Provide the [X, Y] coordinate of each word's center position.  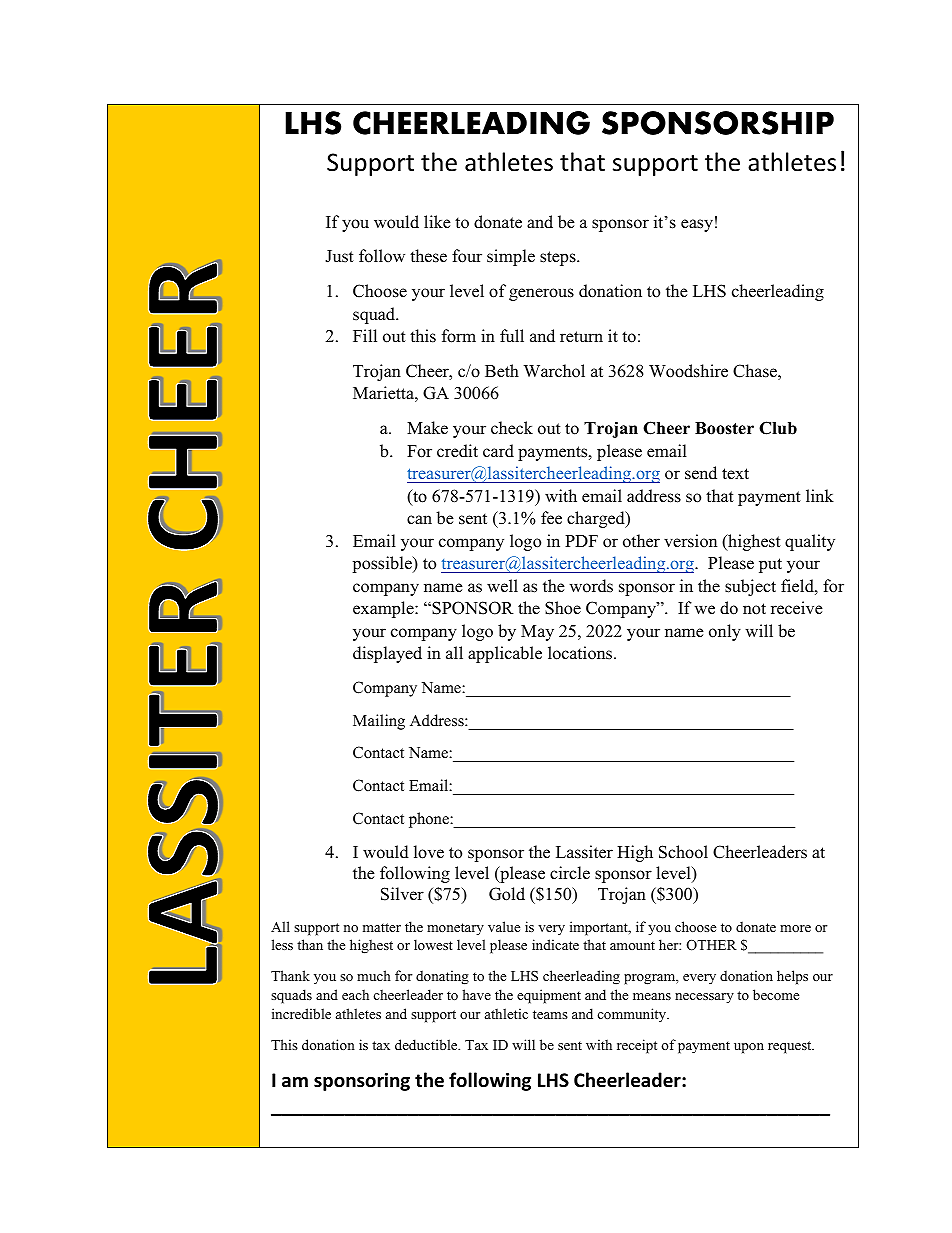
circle [570, 873]
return [581, 337]
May [537, 633]
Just [339, 256]
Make [427, 428]
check [512, 428]
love [429, 852]
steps [559, 258]
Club [778, 428]
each [355, 994]
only [725, 632]
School [683, 852]
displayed [387, 654]
